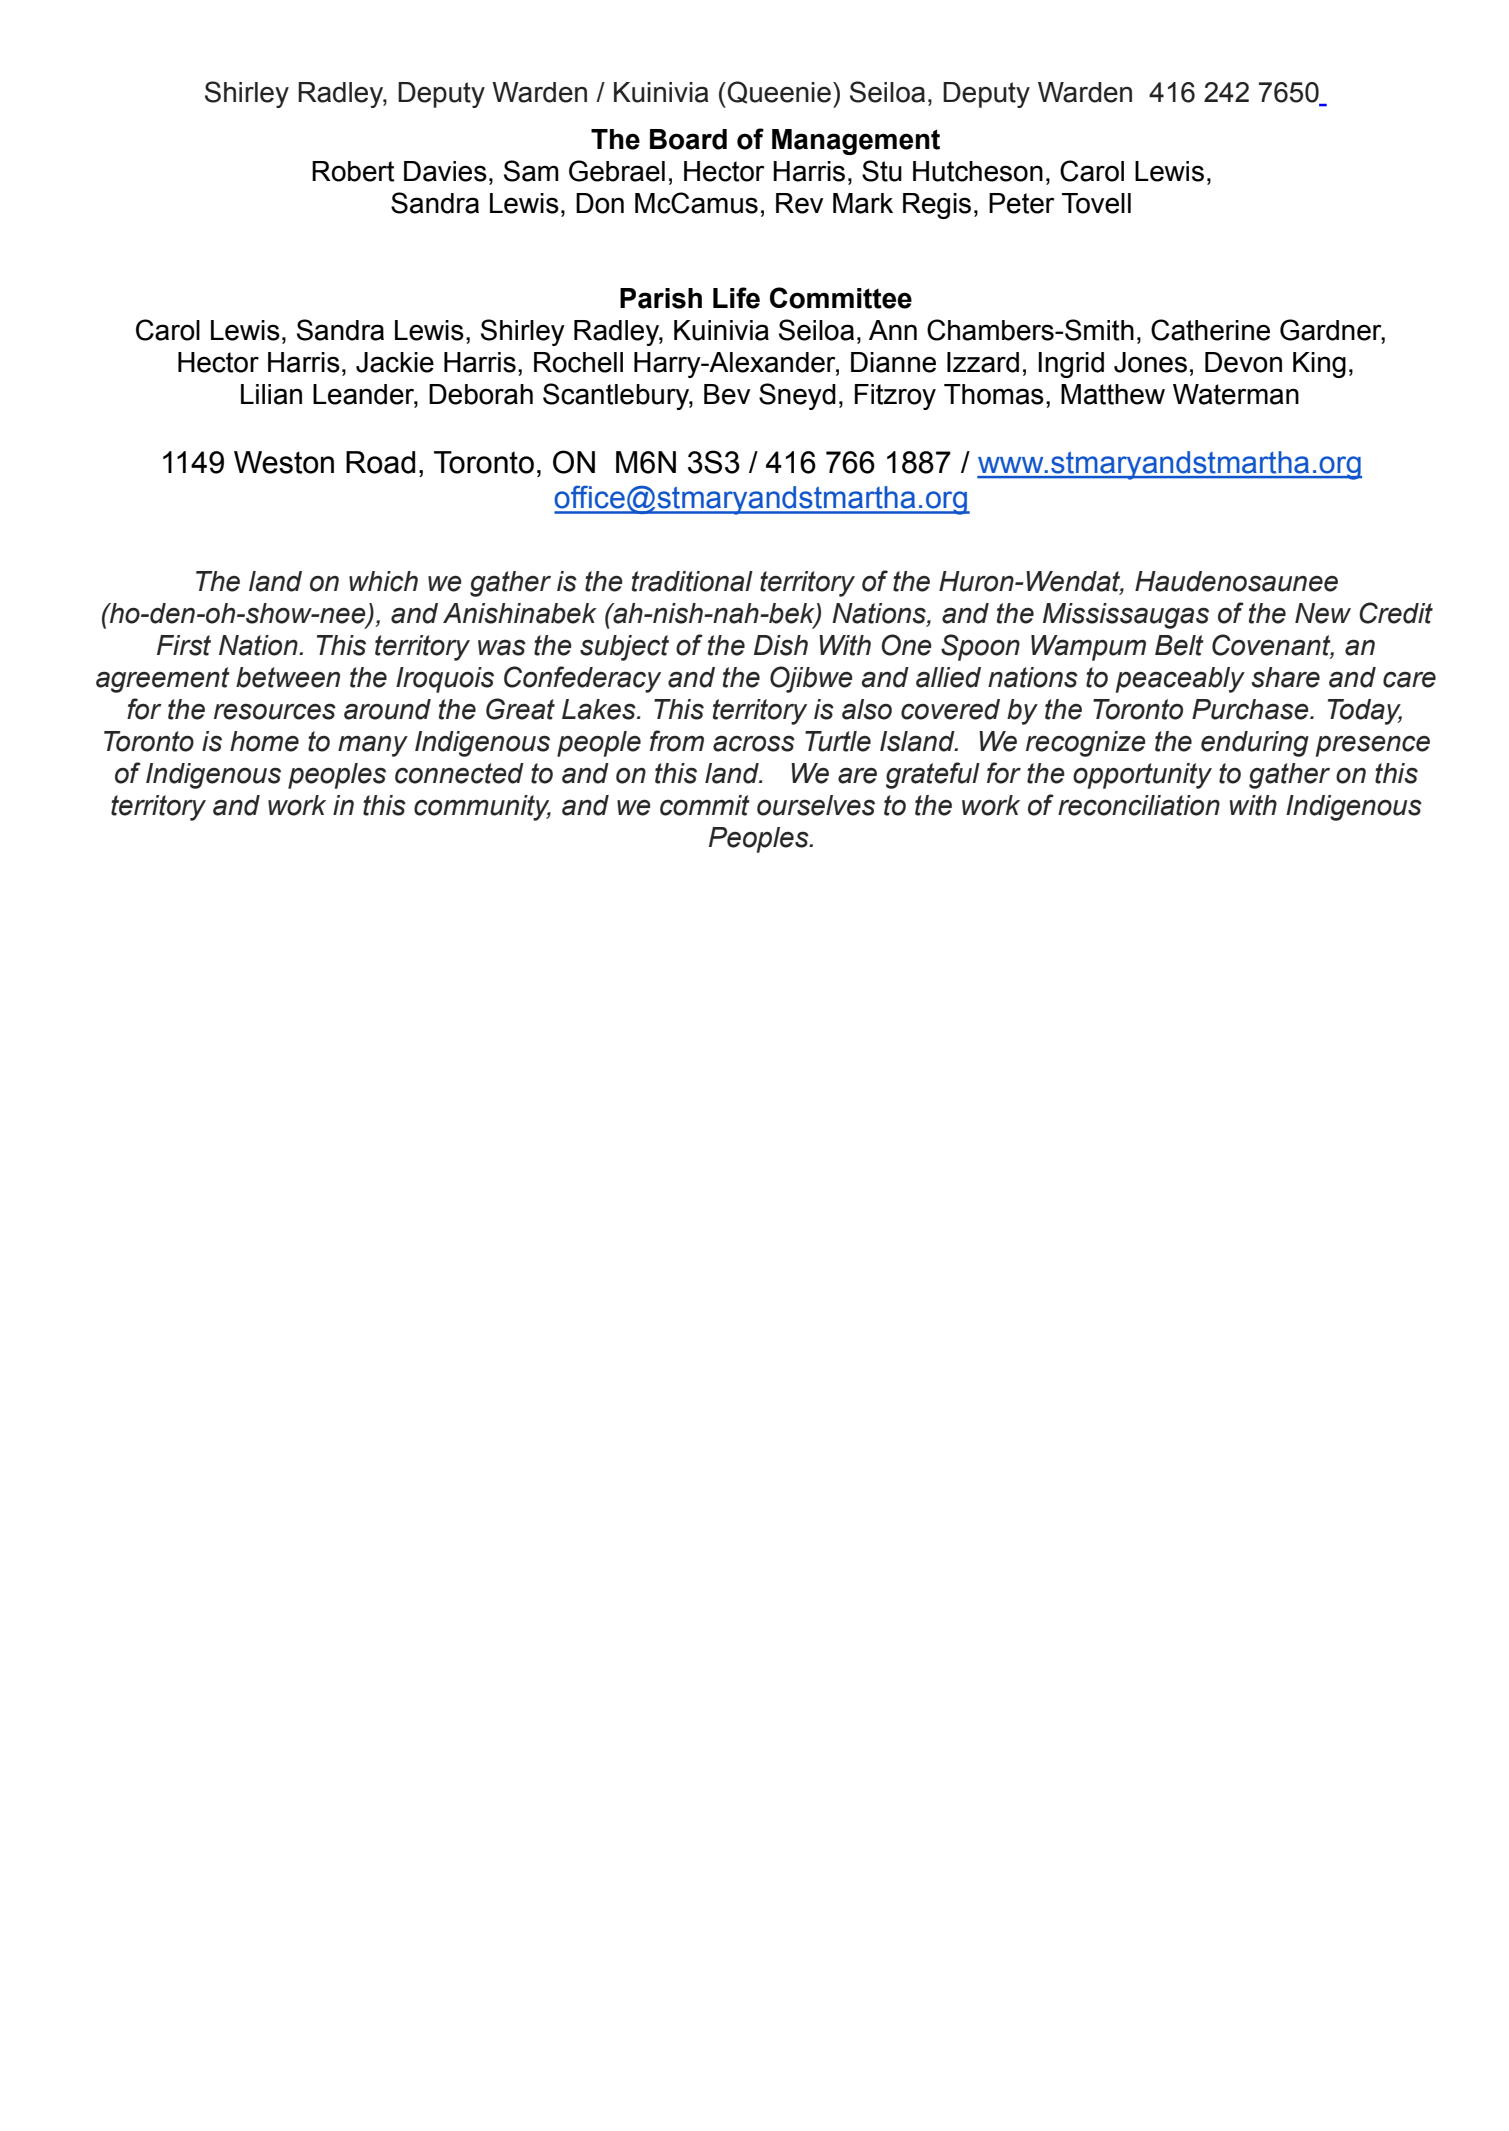  I want to click on ourselves, so click(816, 805).
